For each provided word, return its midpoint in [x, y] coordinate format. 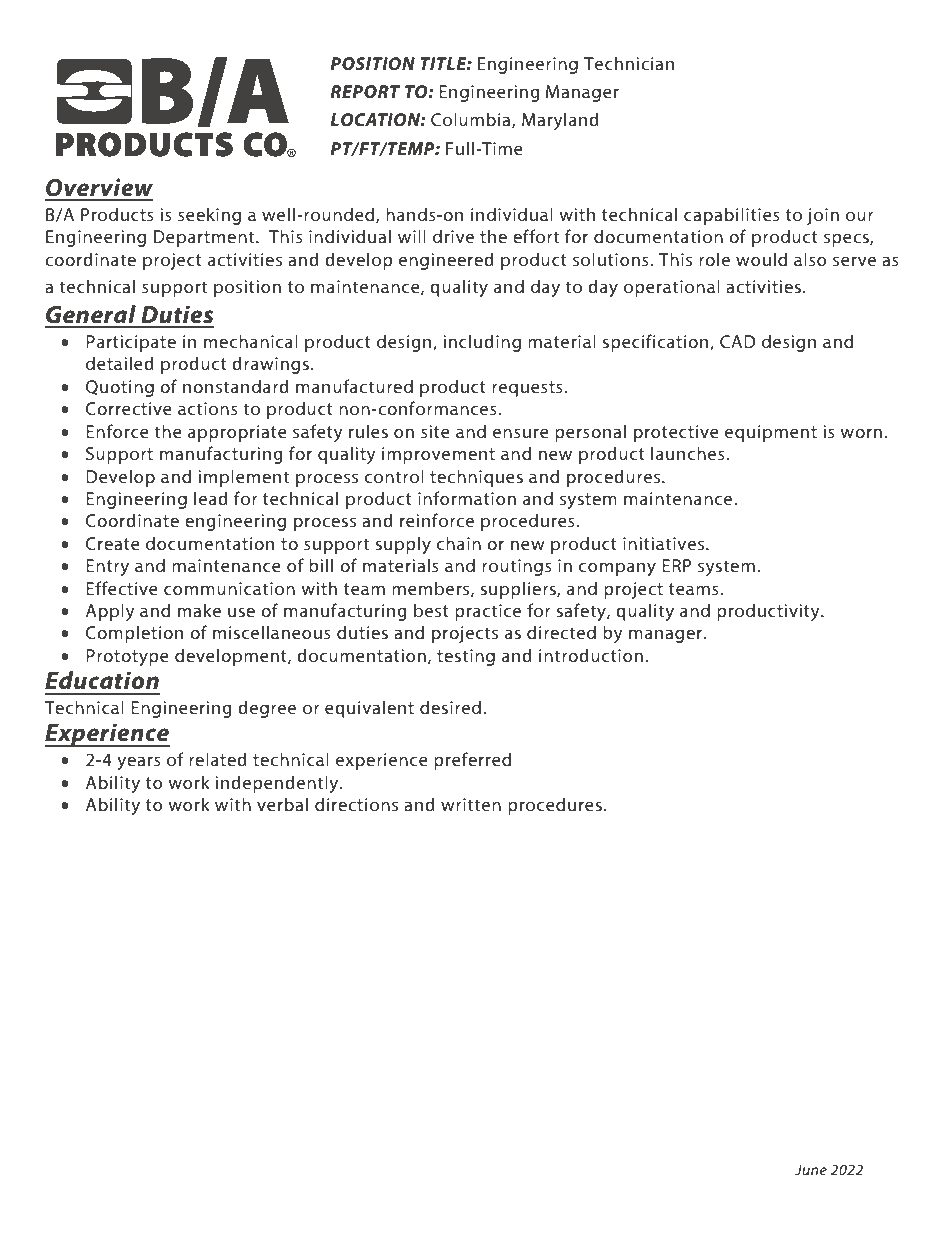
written [471, 804]
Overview [99, 187]
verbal [282, 804]
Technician [629, 63]
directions [356, 804]
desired [450, 707]
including [482, 343]
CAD [737, 341]
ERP [677, 565]
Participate [131, 343]
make [199, 610]
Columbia [472, 120]
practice [488, 612]
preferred [472, 761]
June [811, 1169]
